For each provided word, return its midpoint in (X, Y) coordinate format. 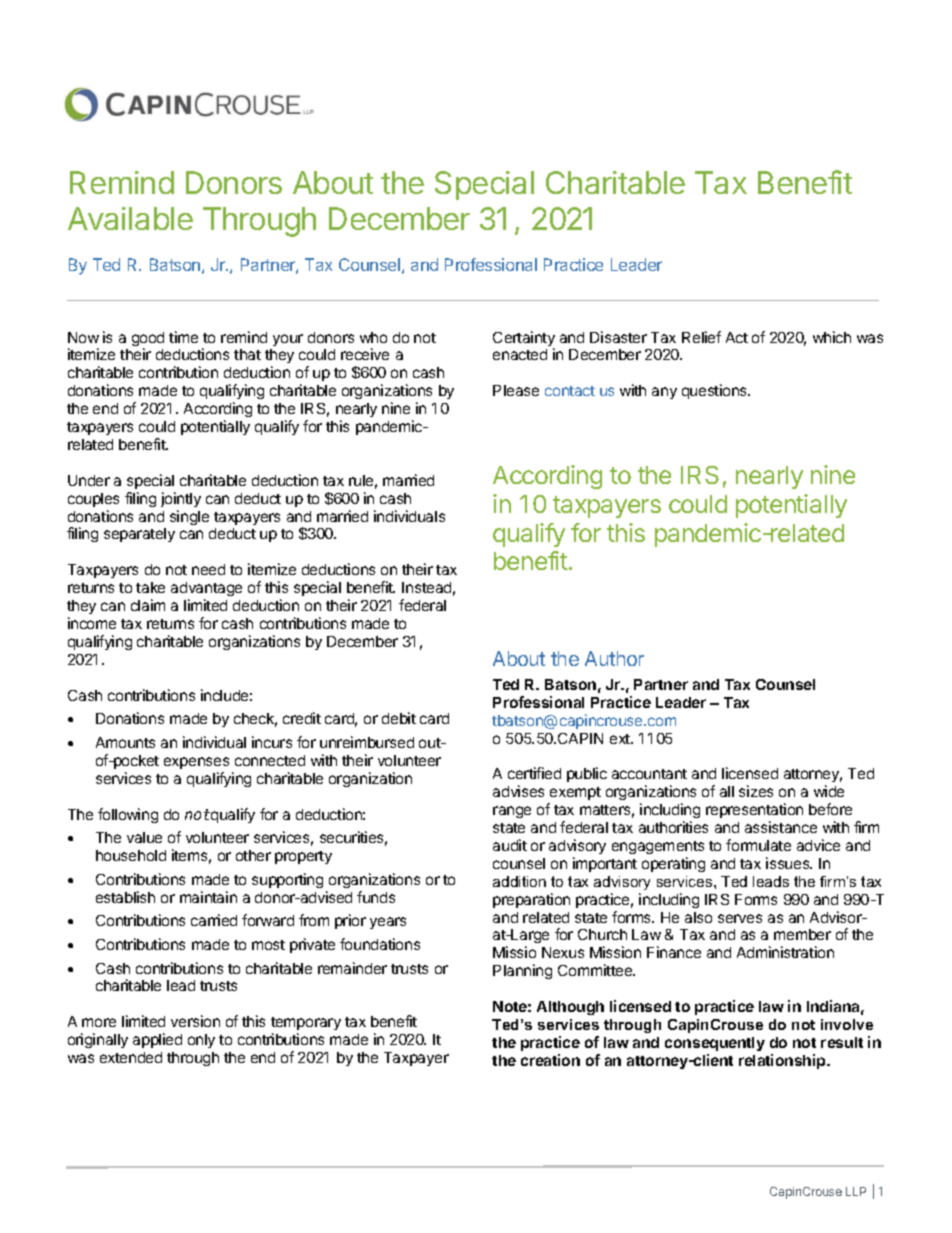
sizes (756, 791)
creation (550, 1060)
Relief (701, 337)
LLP (856, 1191)
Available (130, 218)
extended (131, 1057)
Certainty (524, 340)
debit (399, 718)
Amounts (125, 742)
